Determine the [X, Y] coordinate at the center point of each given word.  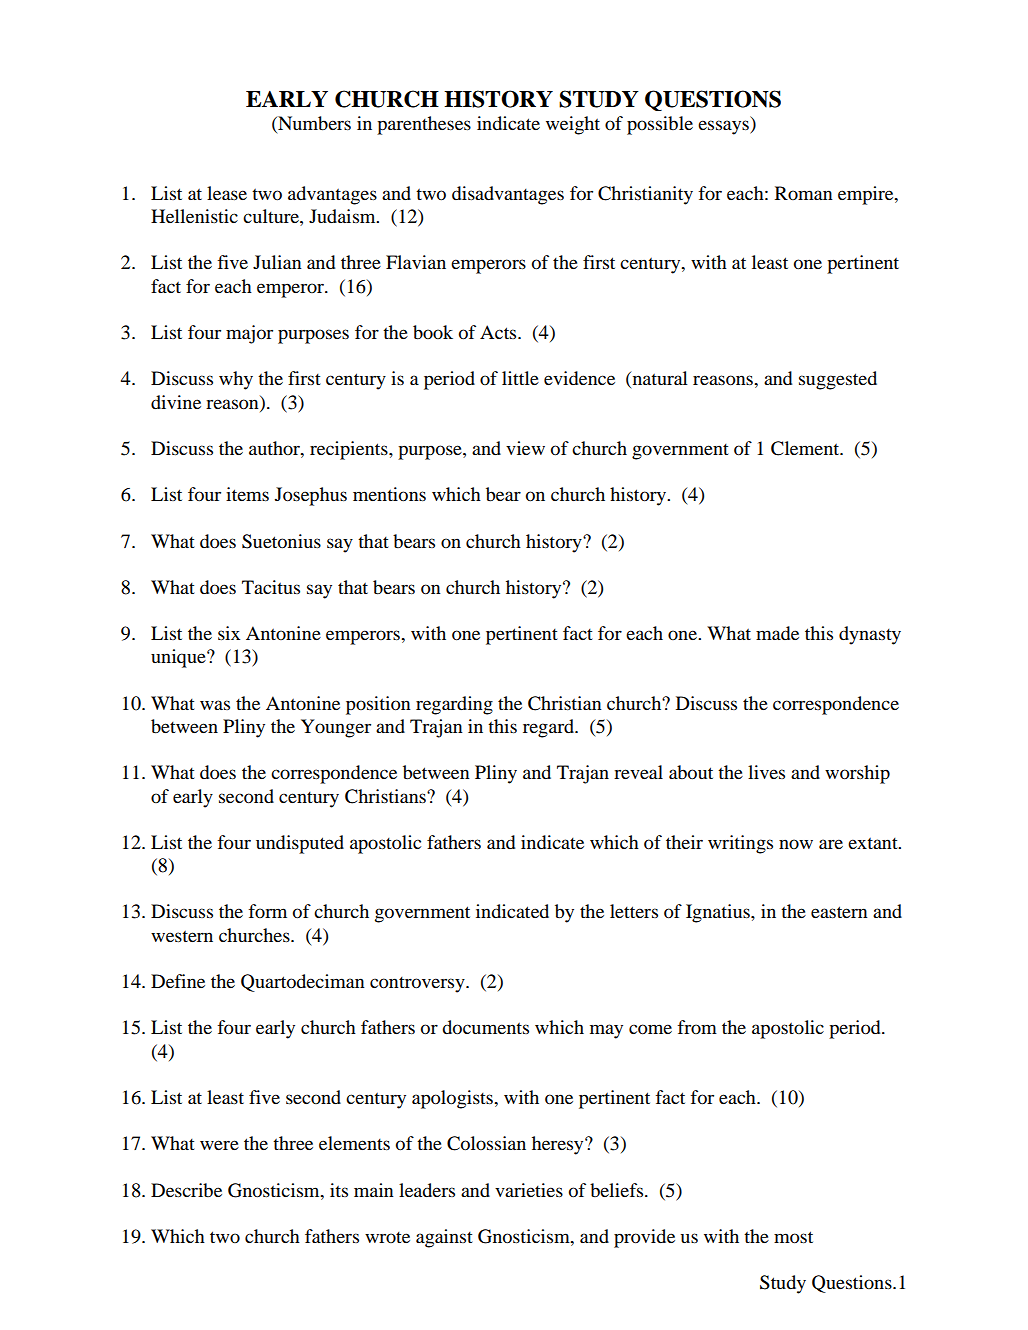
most [793, 1237]
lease [227, 193]
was [215, 705]
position [378, 705]
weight [573, 125]
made [777, 633]
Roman [804, 193]
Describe [186, 1190]
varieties [529, 1190]
